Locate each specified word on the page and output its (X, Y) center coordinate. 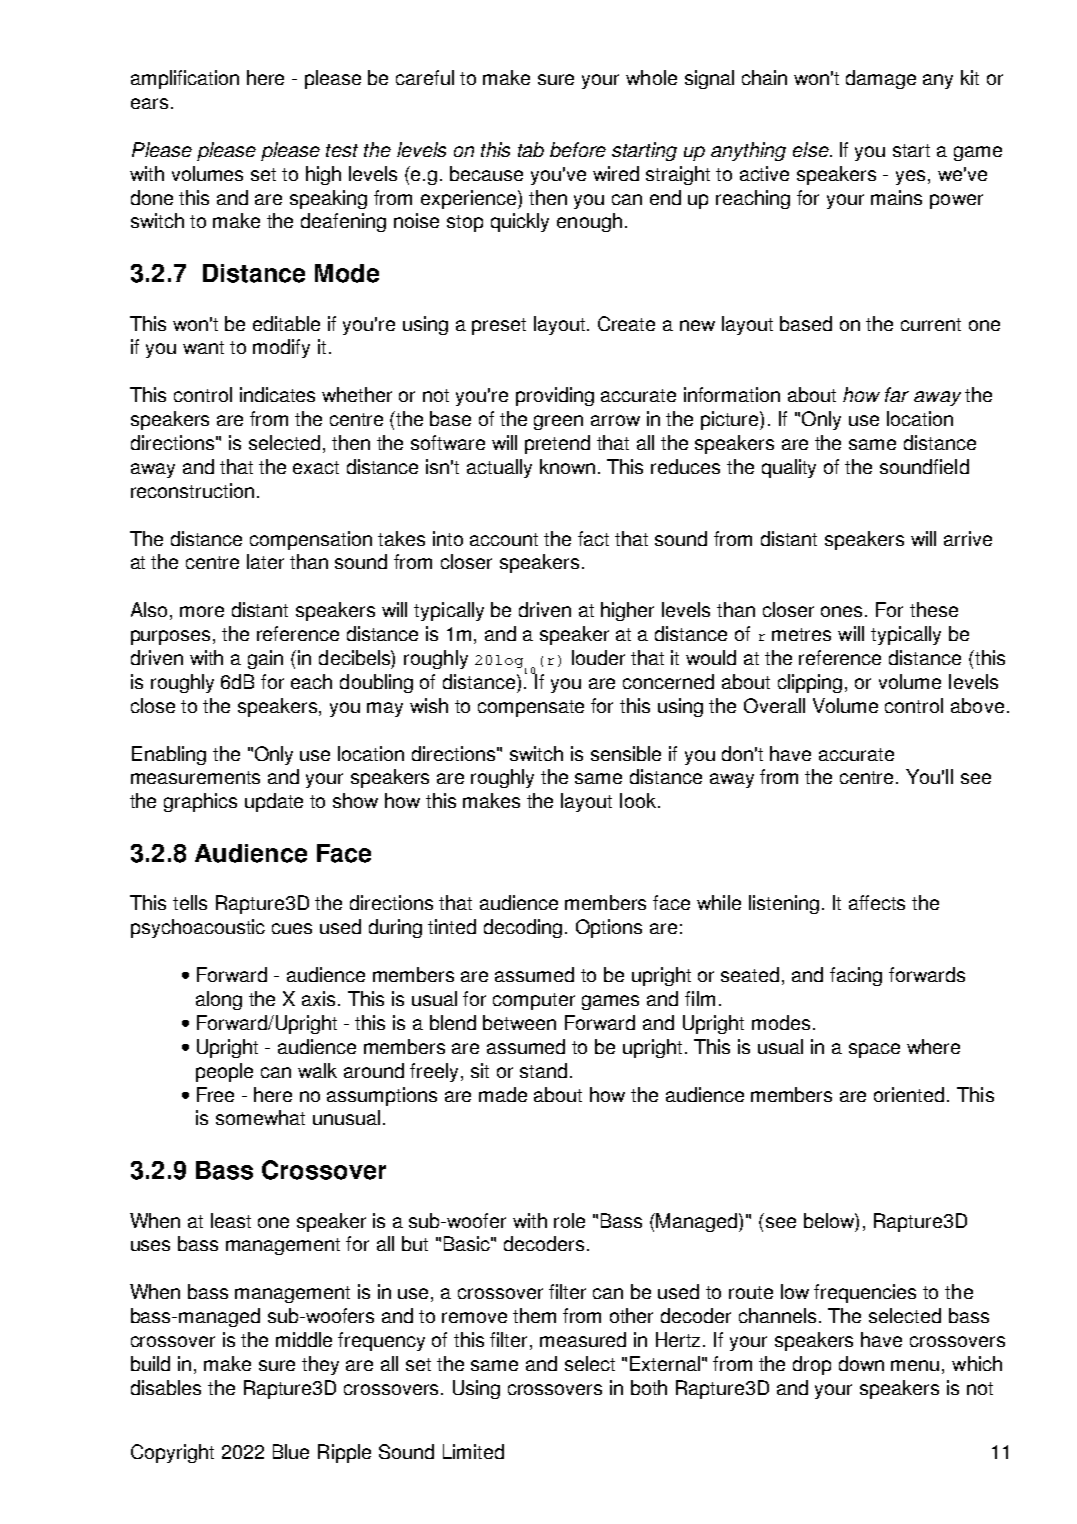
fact (593, 538)
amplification (185, 79)
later (265, 561)
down (861, 1363)
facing (856, 976)
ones (843, 611)
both (649, 1387)
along (219, 1000)
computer (534, 1001)
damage (881, 79)
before (578, 149)
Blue (291, 1451)
